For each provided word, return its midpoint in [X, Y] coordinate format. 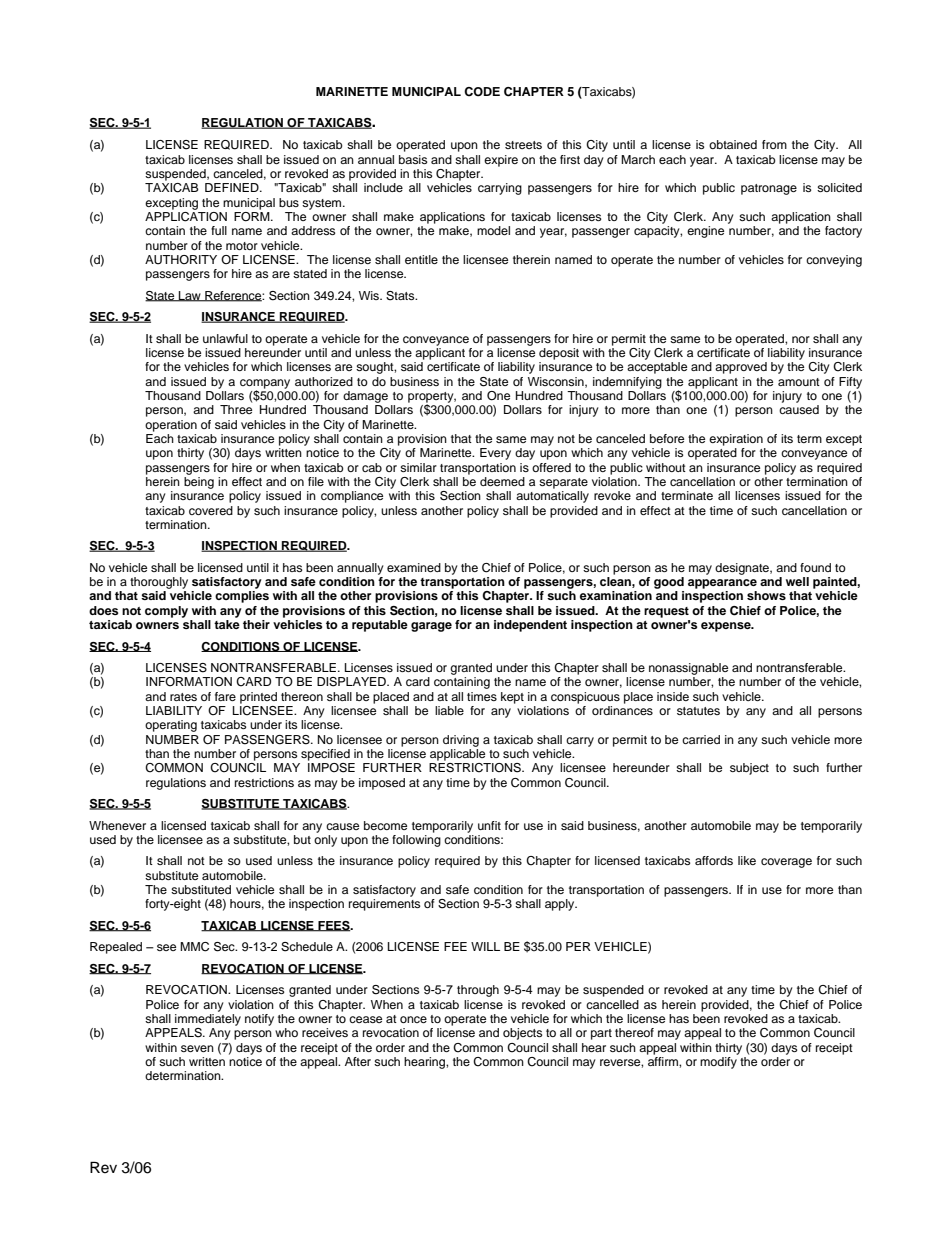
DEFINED [233, 187]
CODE [482, 92]
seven [197, 1048]
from [774, 144]
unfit [489, 825]
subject [749, 769]
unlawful [225, 338]
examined [414, 567]
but [302, 839]
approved [741, 368]
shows [766, 595]
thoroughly [159, 583]
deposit [559, 354]
